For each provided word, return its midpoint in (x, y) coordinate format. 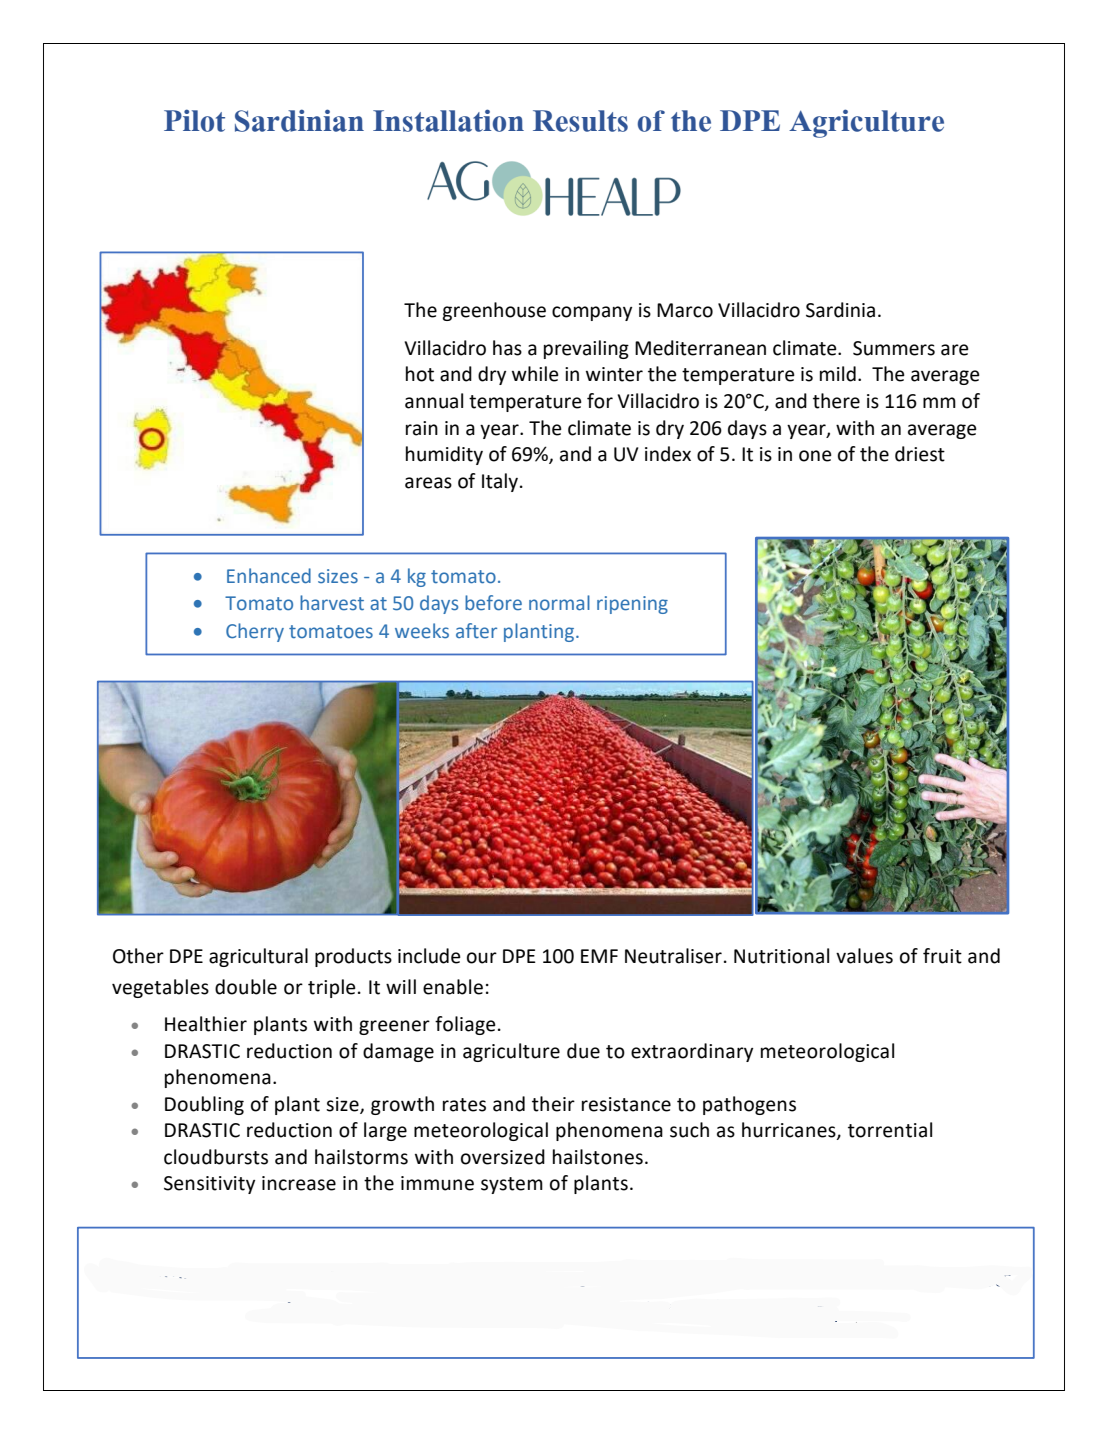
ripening (632, 605)
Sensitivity (209, 1185)
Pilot (194, 120)
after (476, 631)
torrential (890, 1130)
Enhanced (269, 576)
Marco (685, 310)
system (512, 1185)
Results (580, 121)
